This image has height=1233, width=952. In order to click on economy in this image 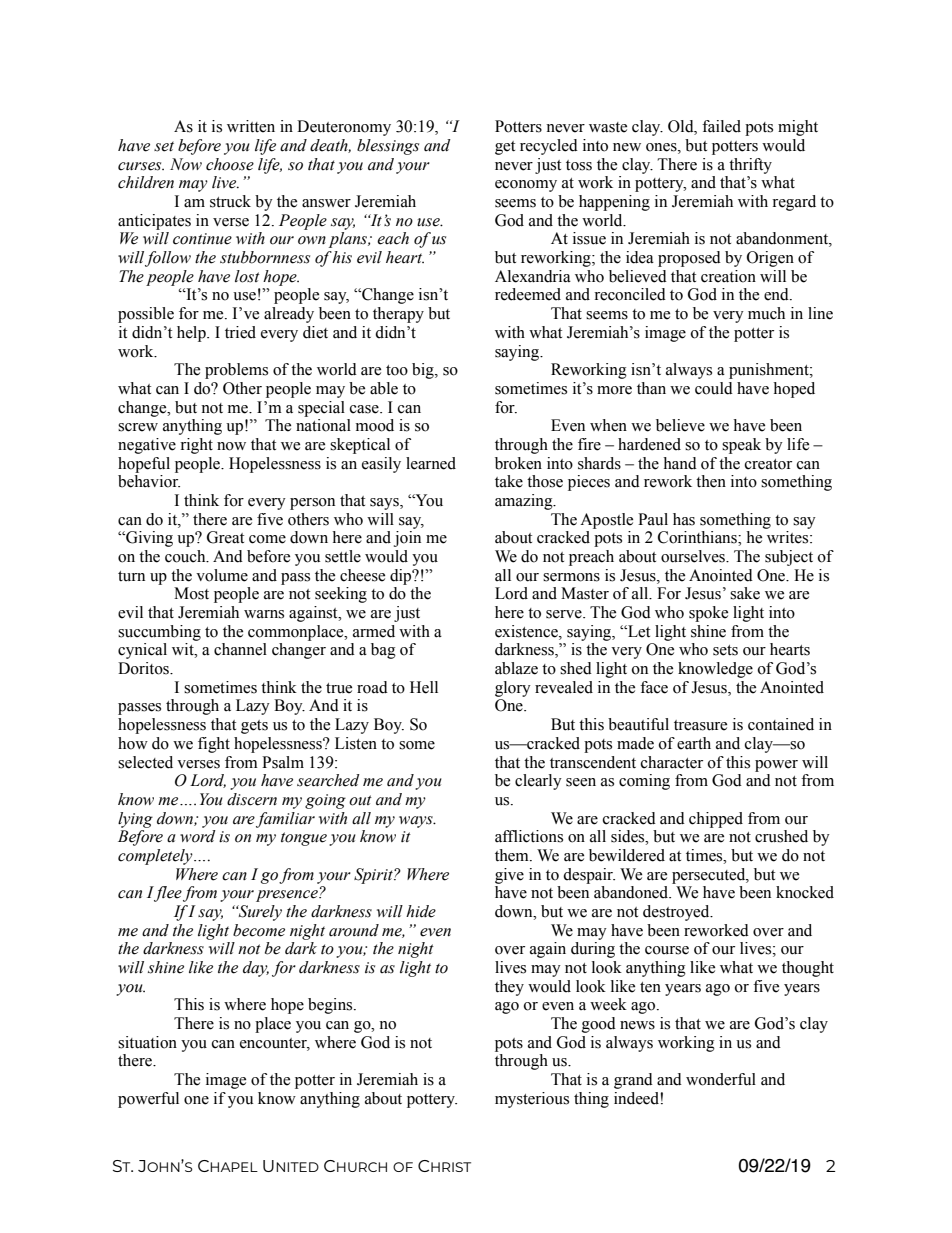, I will do `click(526, 186)`.
